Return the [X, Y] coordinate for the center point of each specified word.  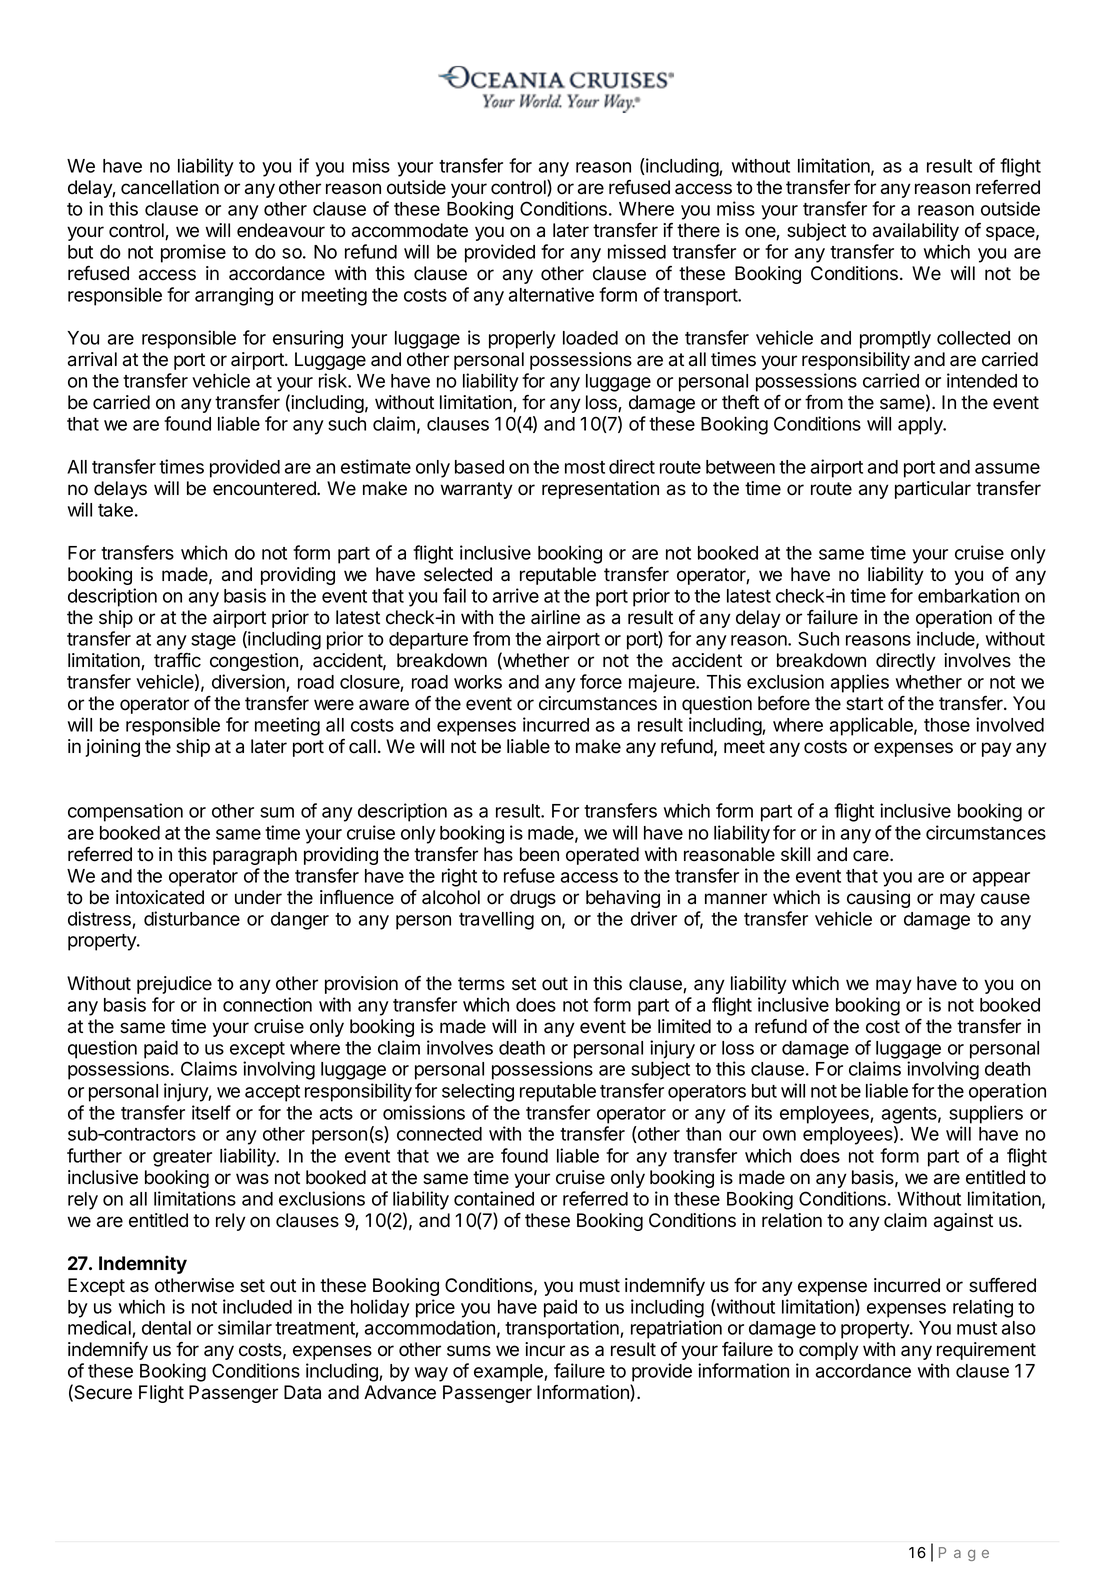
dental [166, 1328]
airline [555, 617]
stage [213, 641]
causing [878, 899]
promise [193, 253]
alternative [551, 294]
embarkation [968, 595]
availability [916, 232]
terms [481, 984]
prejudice [174, 985]
